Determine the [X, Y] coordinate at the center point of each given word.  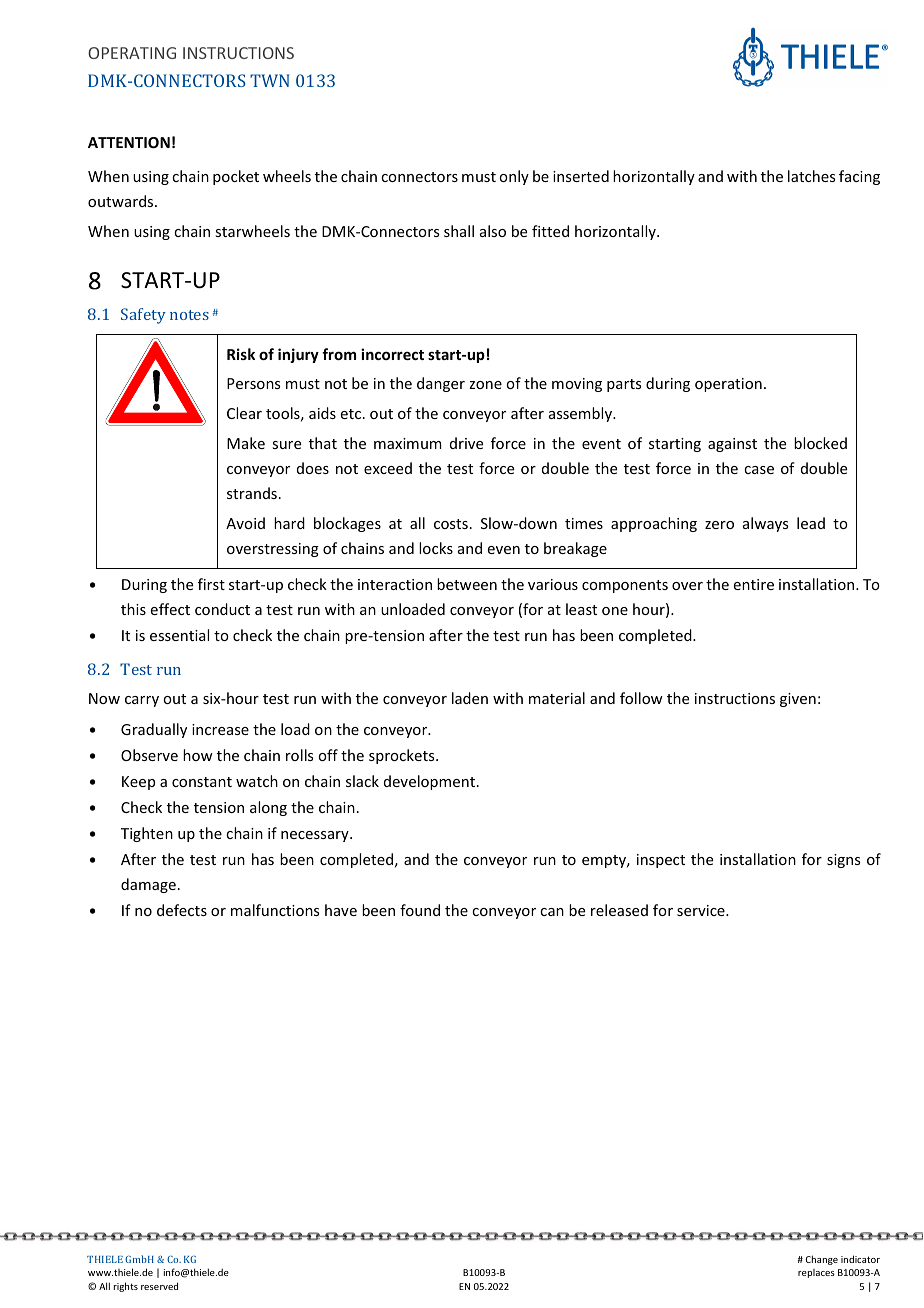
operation [728, 385]
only [514, 177]
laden [470, 698]
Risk [241, 354]
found [420, 910]
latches [811, 176]
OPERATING [132, 53]
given [798, 700]
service [702, 910]
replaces [816, 1273]
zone [485, 385]
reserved [159, 1286]
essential [179, 635]
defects [182, 910]
